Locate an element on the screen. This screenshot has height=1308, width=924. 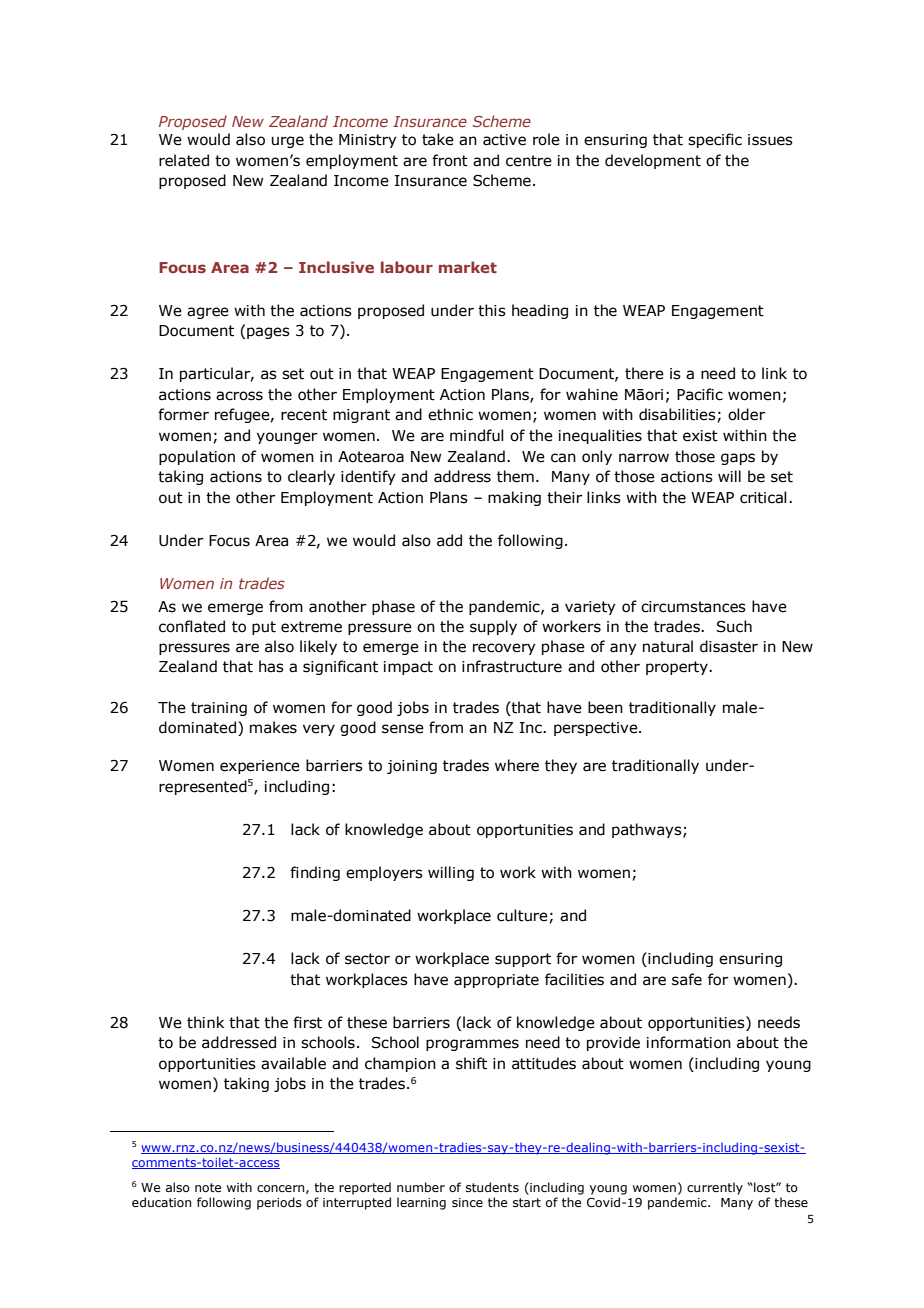
front is located at coordinates (450, 160).
